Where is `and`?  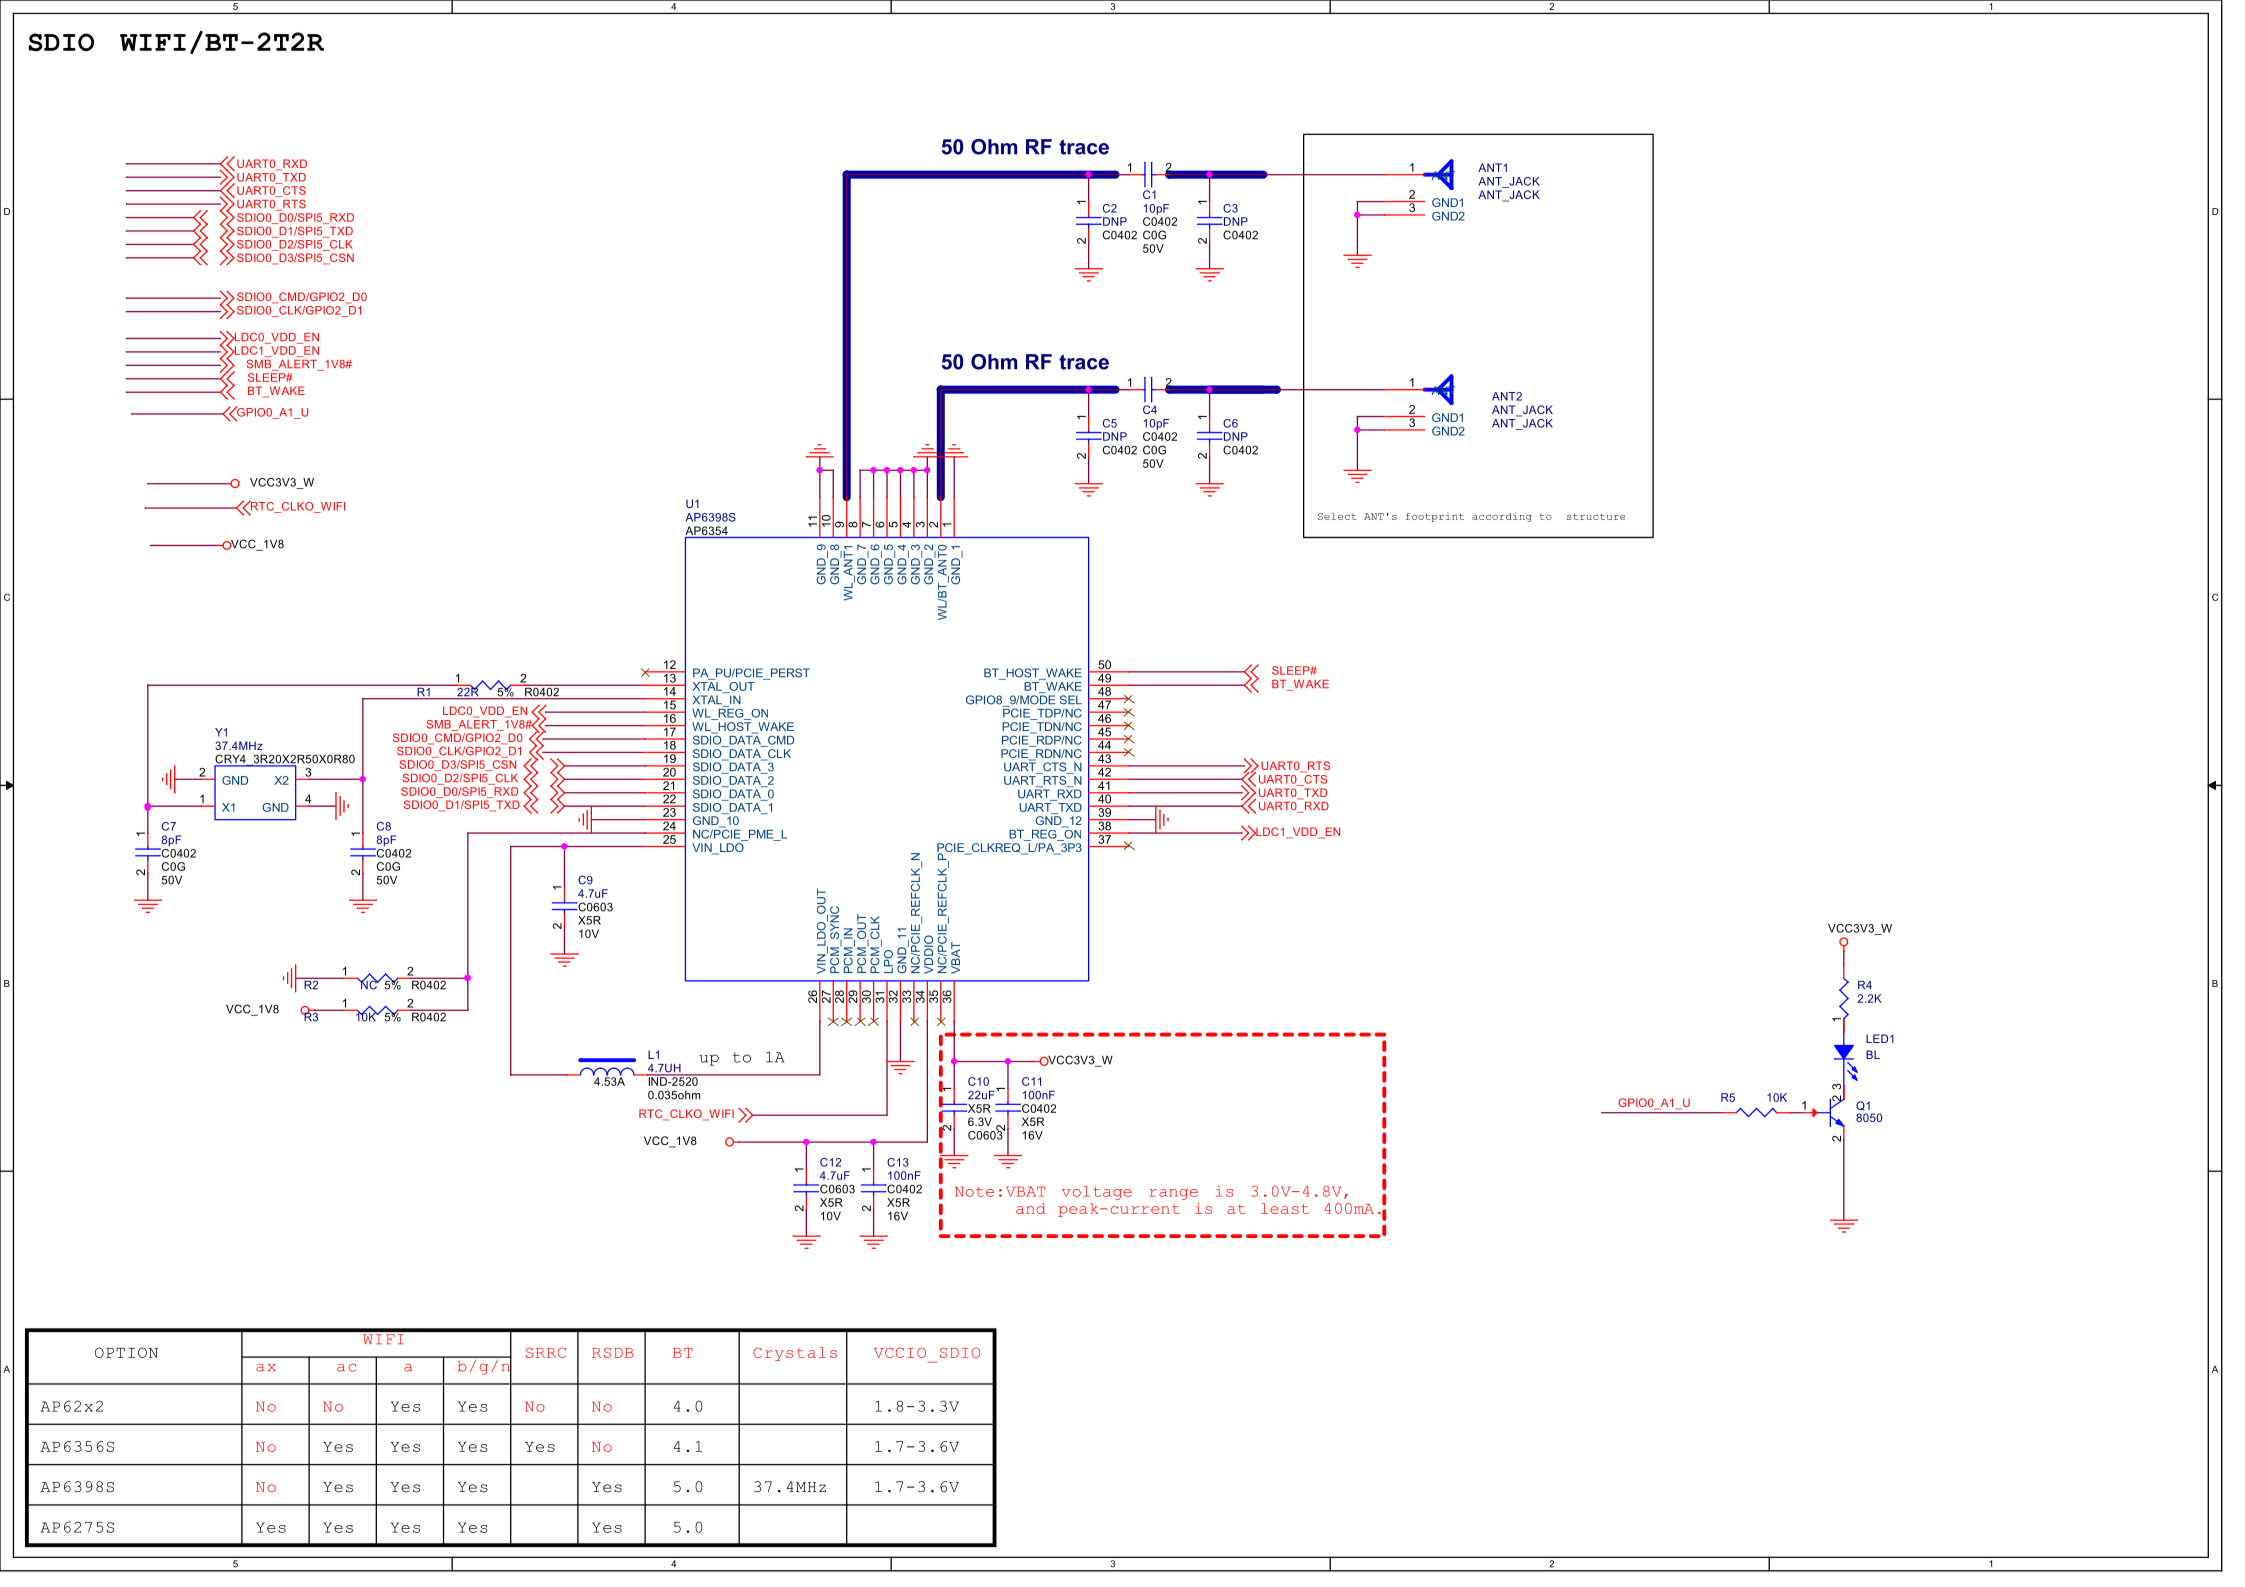 and is located at coordinates (1031, 1208).
